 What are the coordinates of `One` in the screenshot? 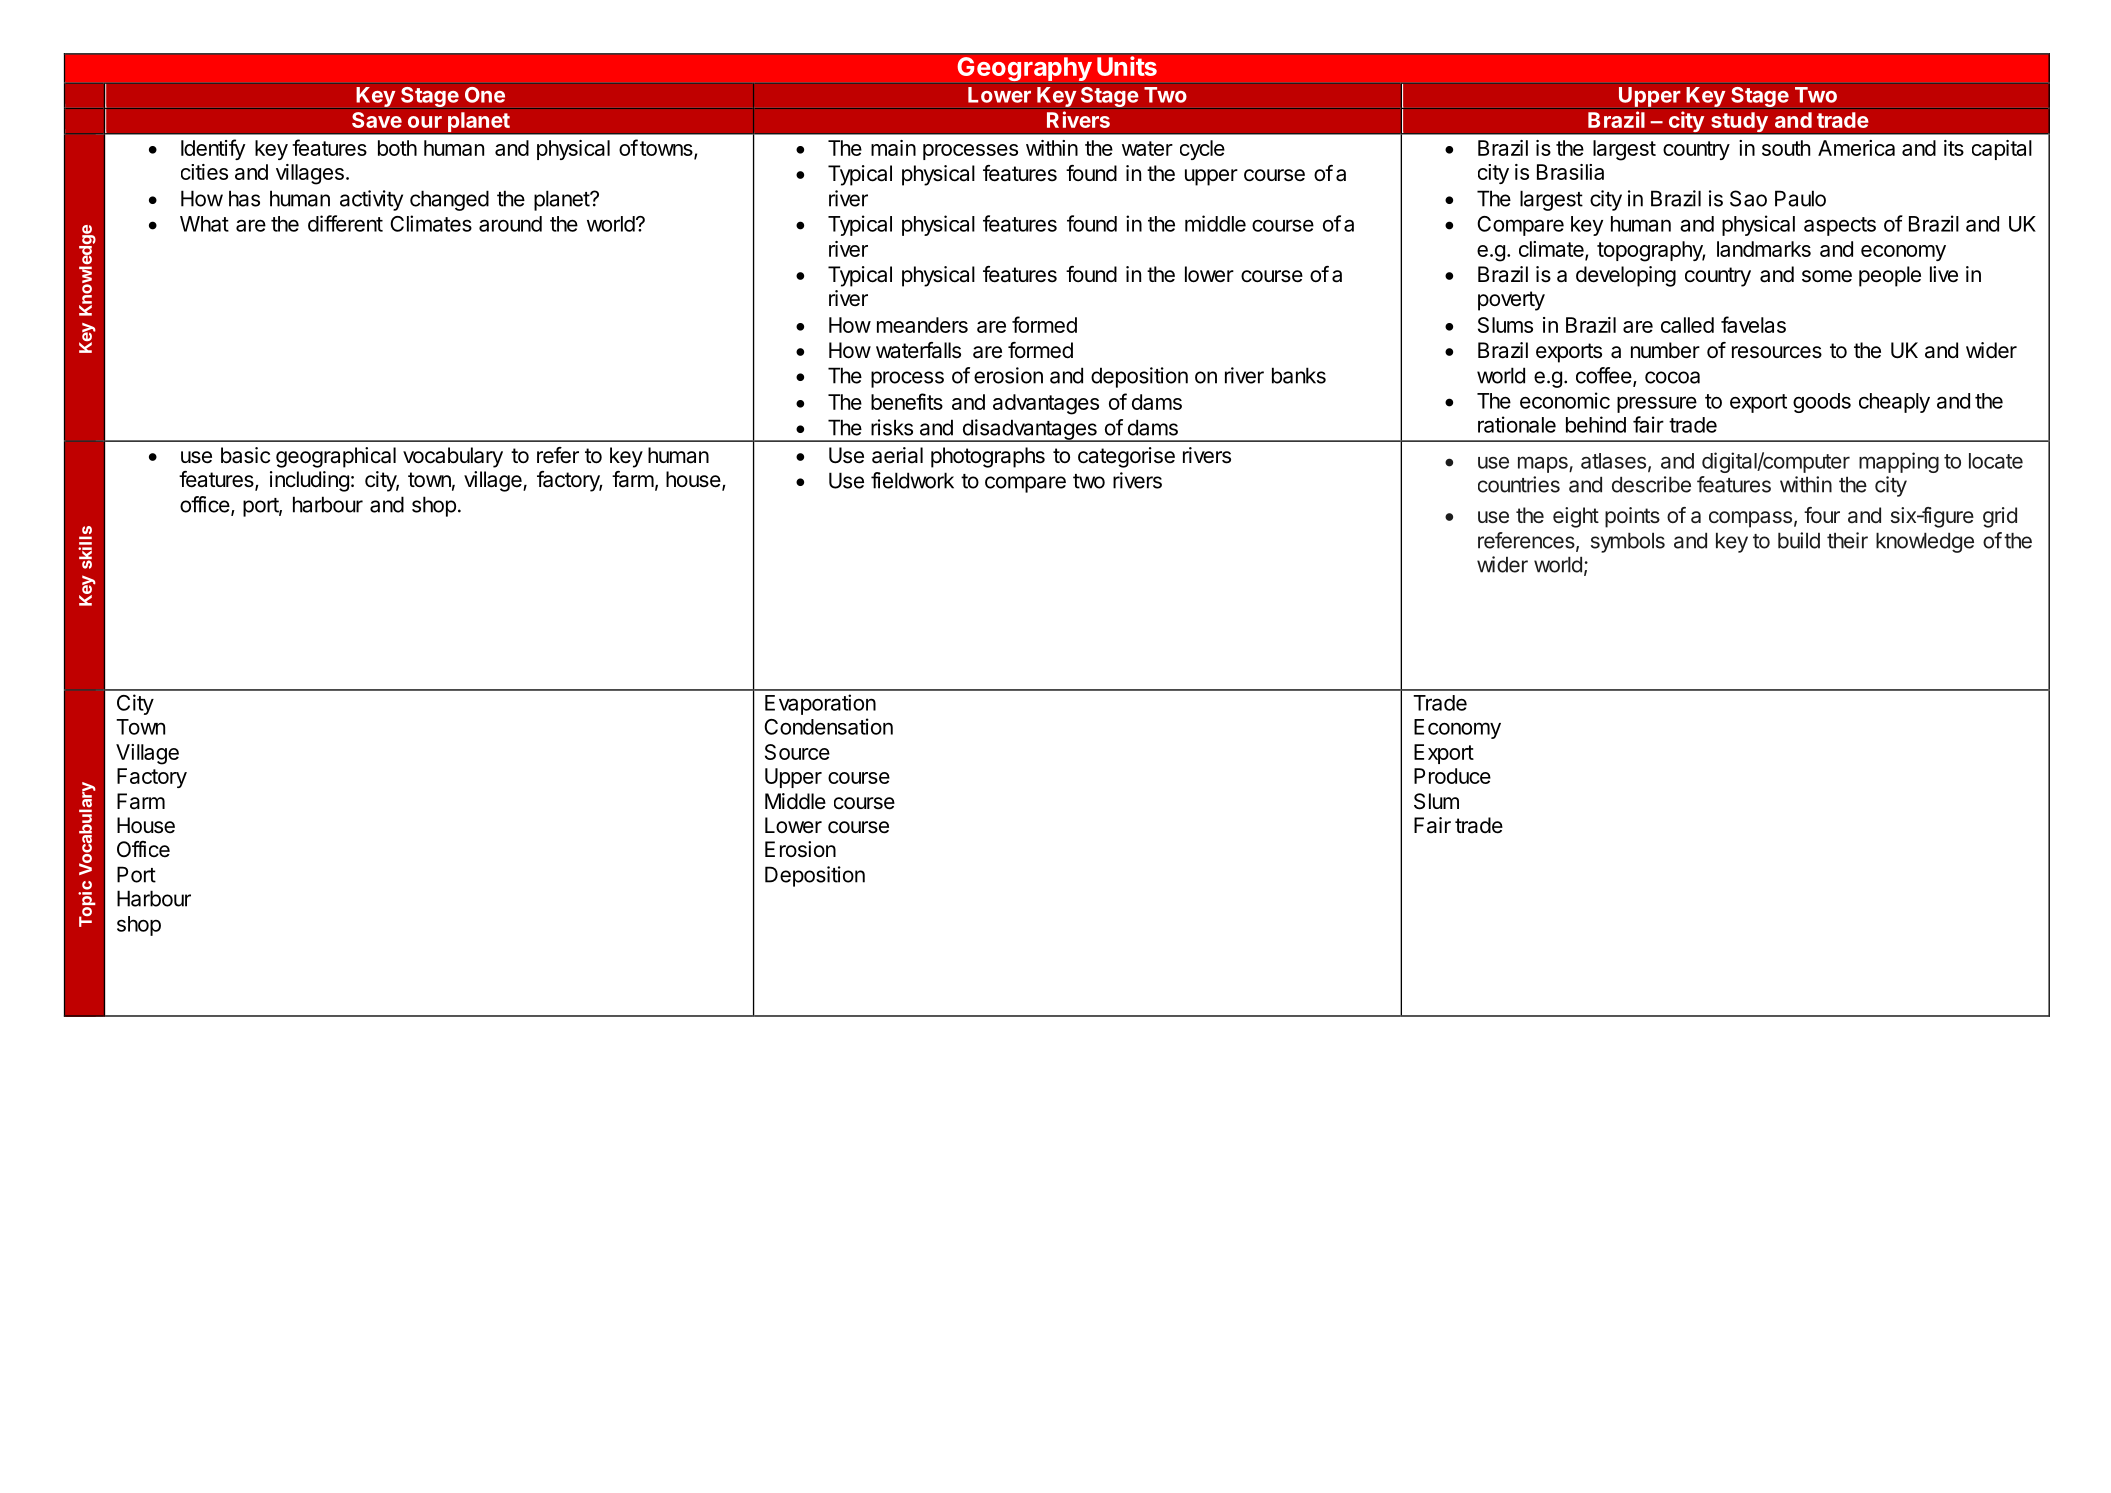 It's located at (485, 95).
